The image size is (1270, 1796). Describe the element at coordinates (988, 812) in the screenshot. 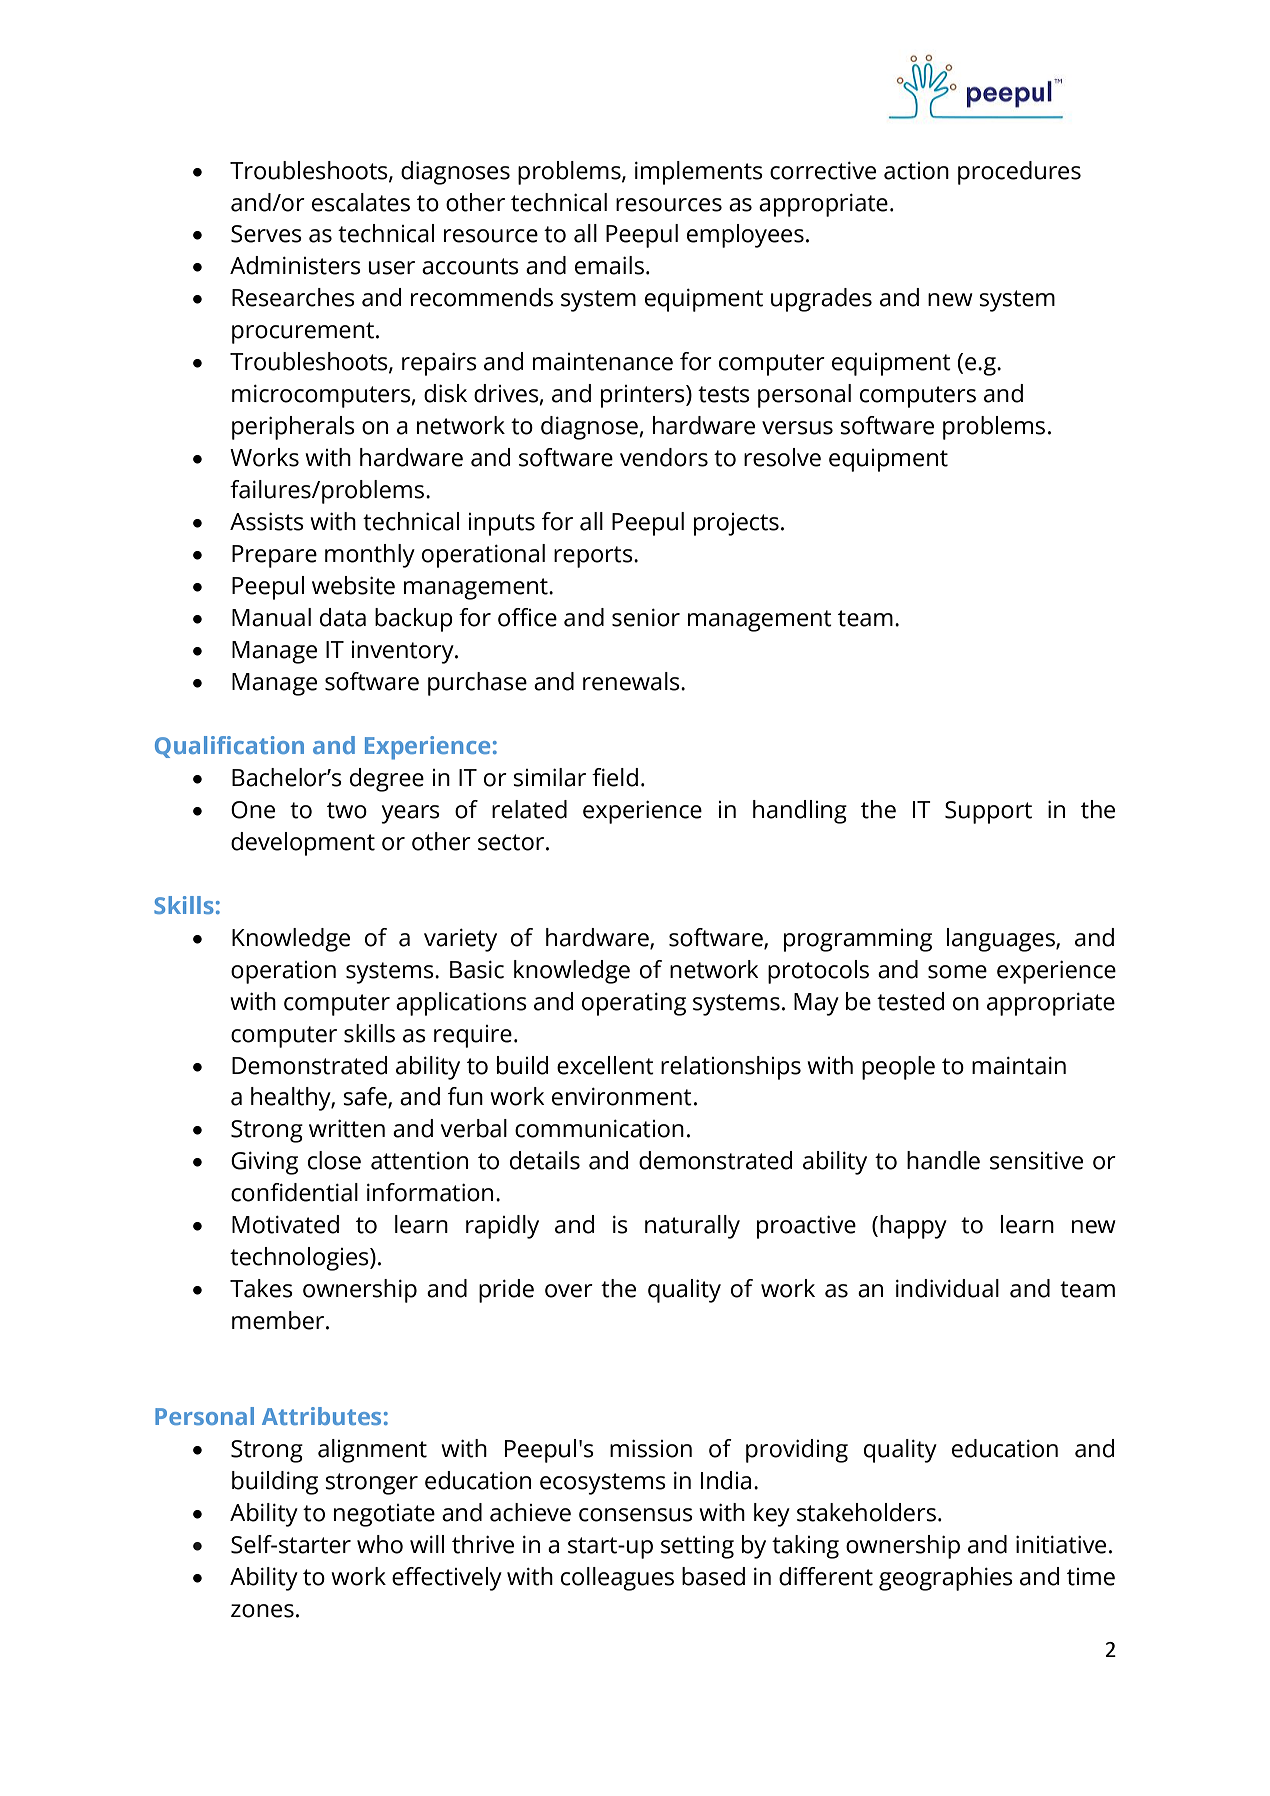

I see `Support` at that location.
